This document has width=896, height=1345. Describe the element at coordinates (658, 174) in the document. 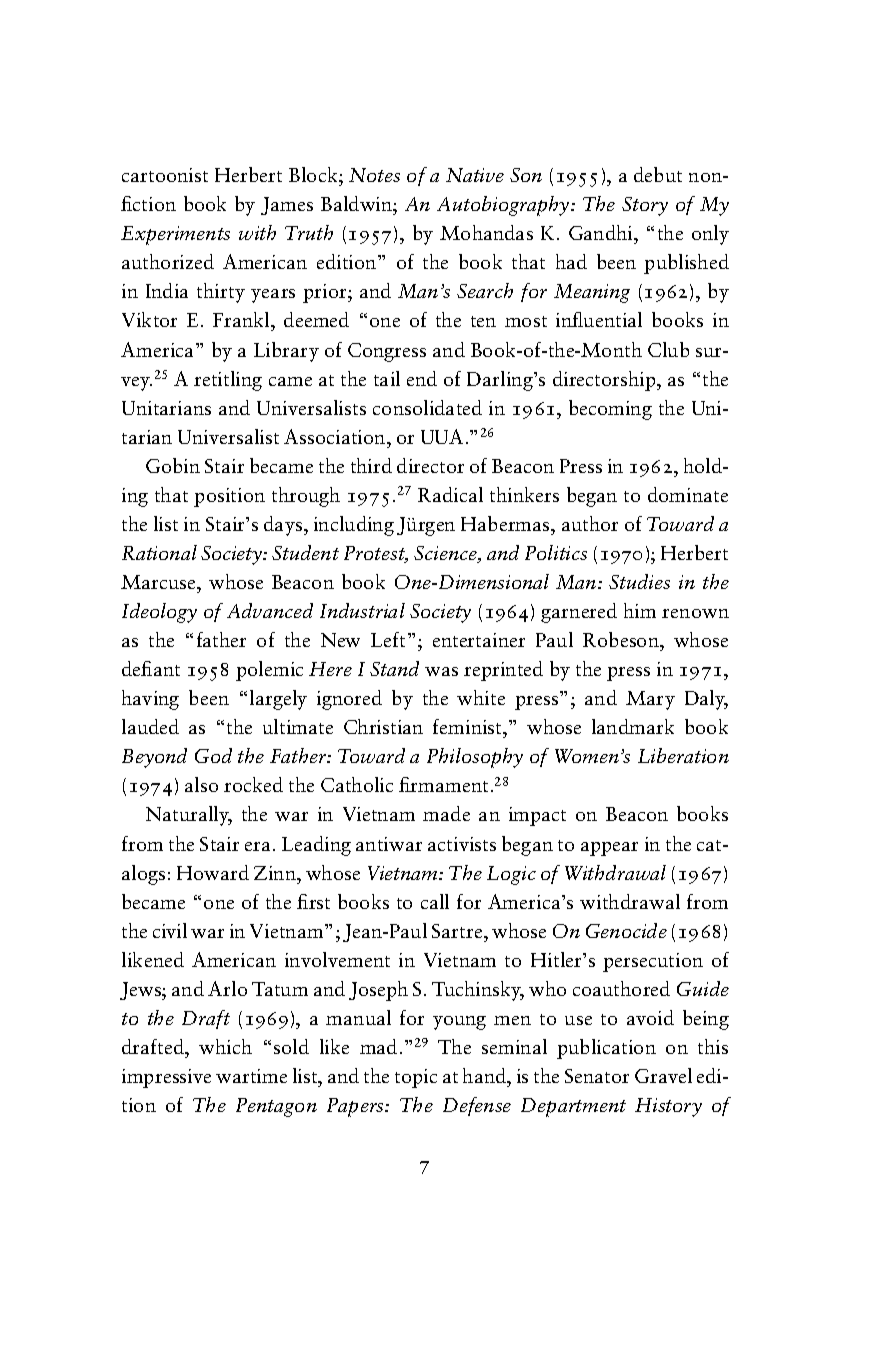

I see `debut` at that location.
